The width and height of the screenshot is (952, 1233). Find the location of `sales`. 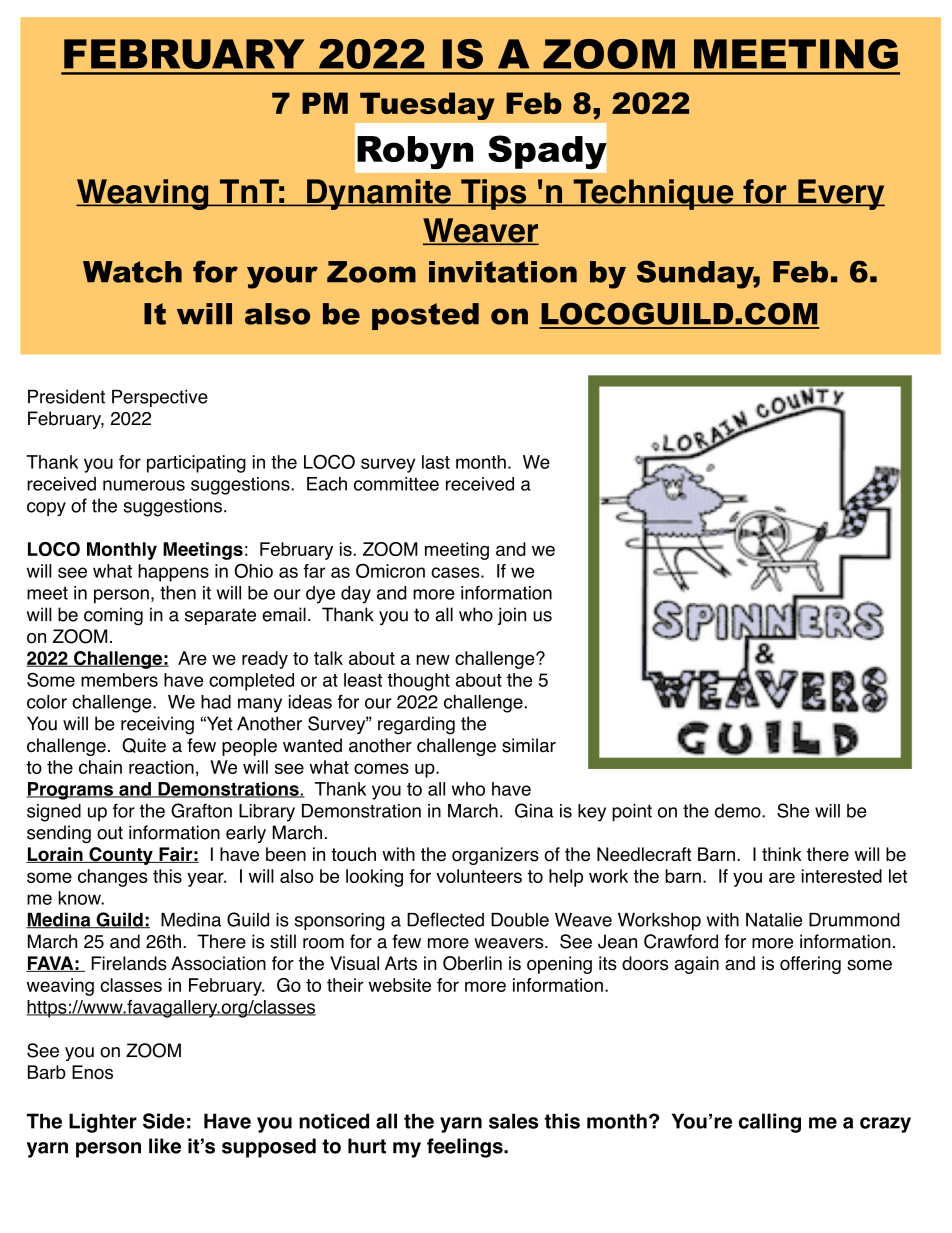

sales is located at coordinates (513, 1121).
